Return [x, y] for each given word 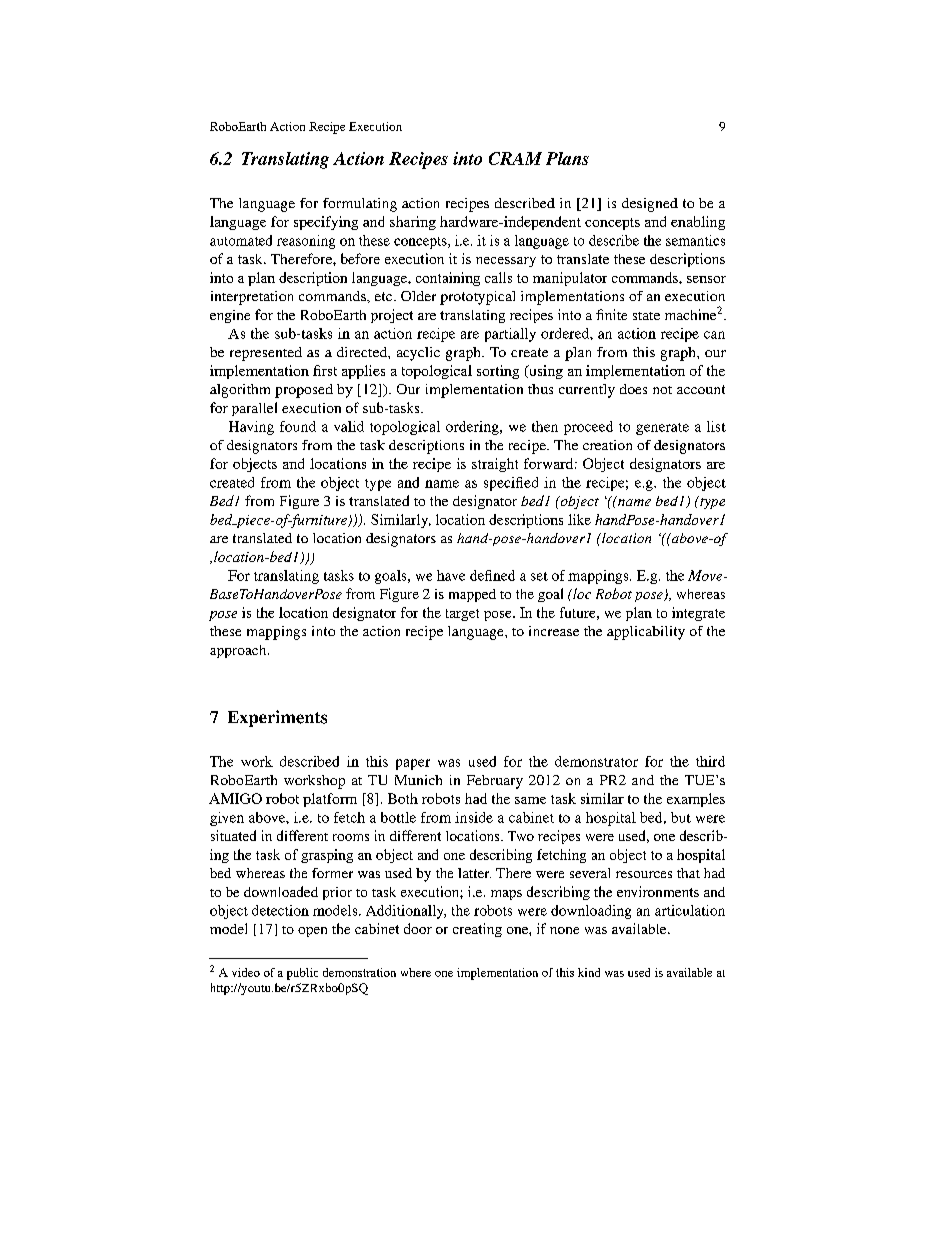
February [495, 782]
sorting [498, 372]
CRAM [515, 158]
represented [266, 354]
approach [239, 651]
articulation [690, 910]
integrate [698, 614]
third [710, 761]
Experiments [277, 718]
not [662, 390]
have [451, 575]
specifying [326, 223]
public [302, 974]
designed [650, 205]
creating [477, 930]
